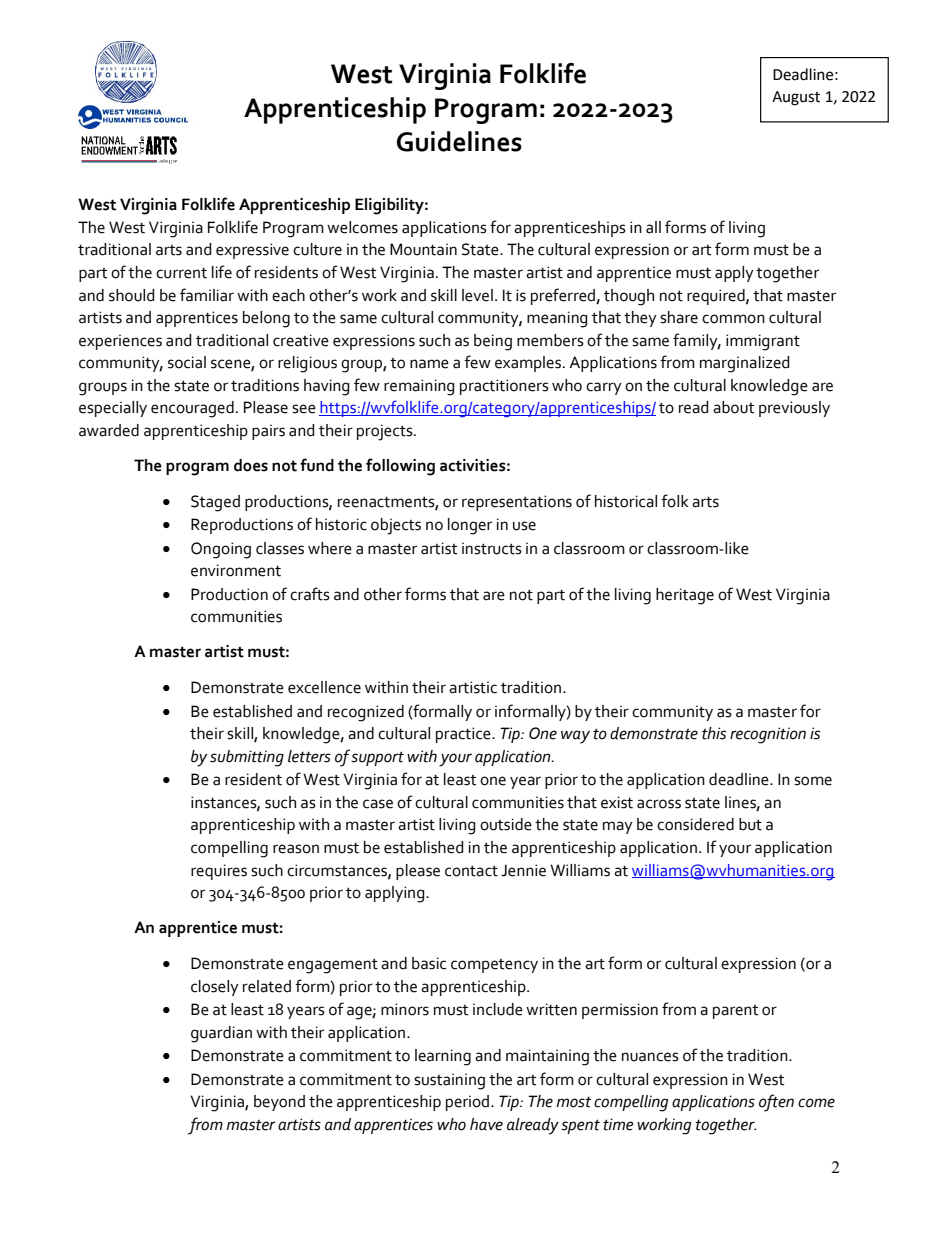 The image size is (952, 1233). Describe the element at coordinates (219, 872) in the document. I see `requires` at that location.
